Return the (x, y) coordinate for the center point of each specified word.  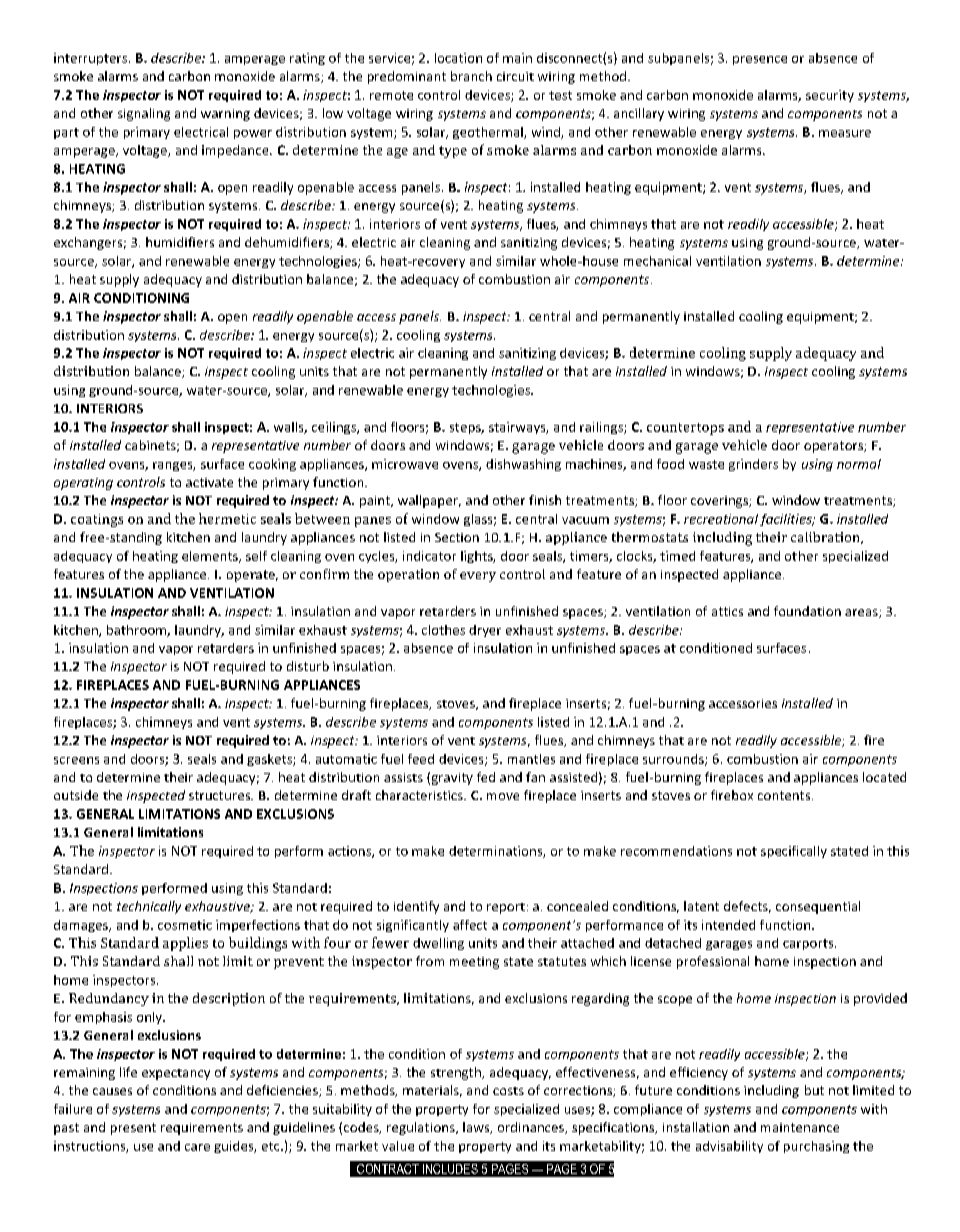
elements (211, 557)
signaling (144, 114)
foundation (807, 611)
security (830, 96)
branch (471, 76)
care (197, 1147)
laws (477, 1128)
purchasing (816, 1147)
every (478, 577)
